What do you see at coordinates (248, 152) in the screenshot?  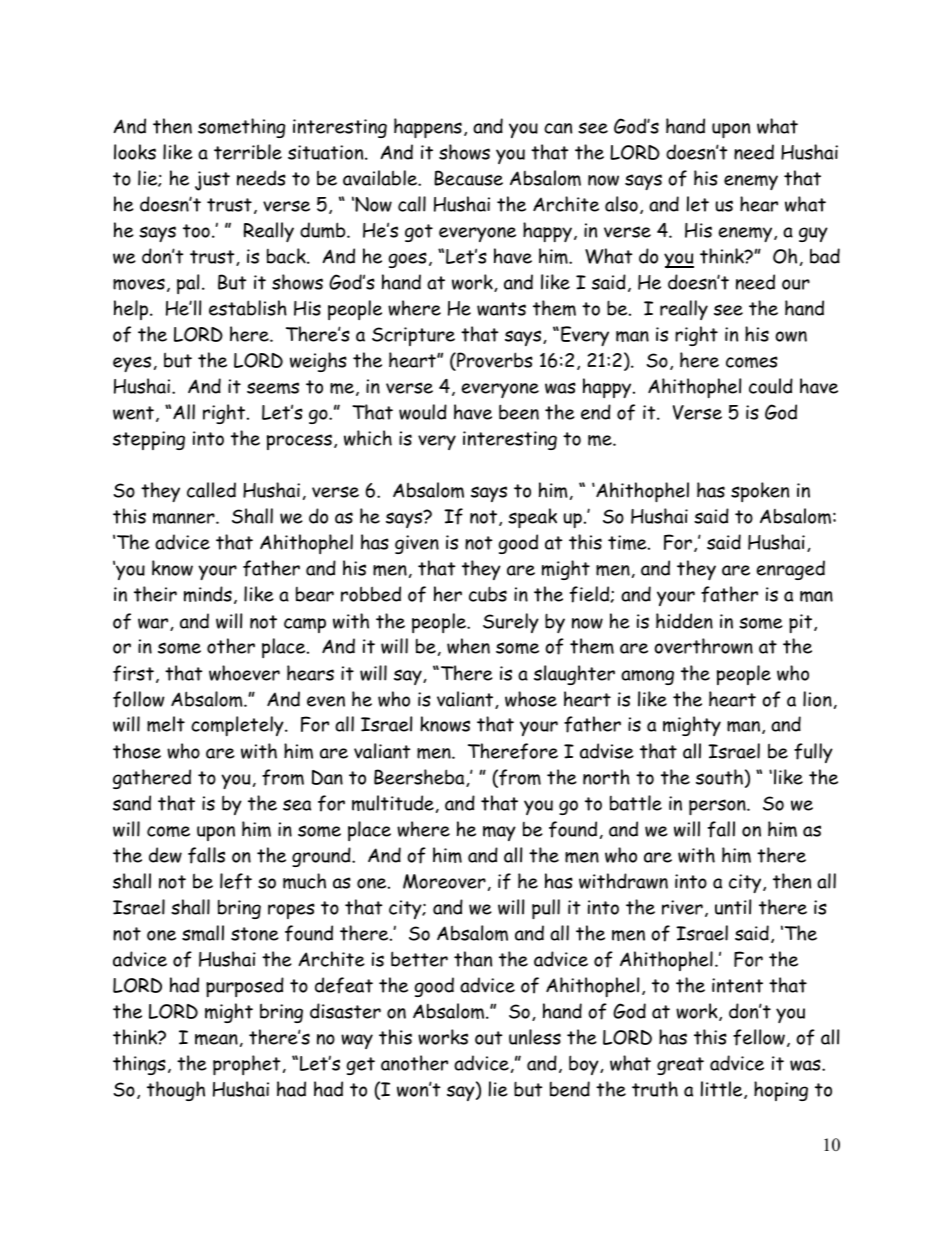 I see `terrible` at bounding box center [248, 152].
